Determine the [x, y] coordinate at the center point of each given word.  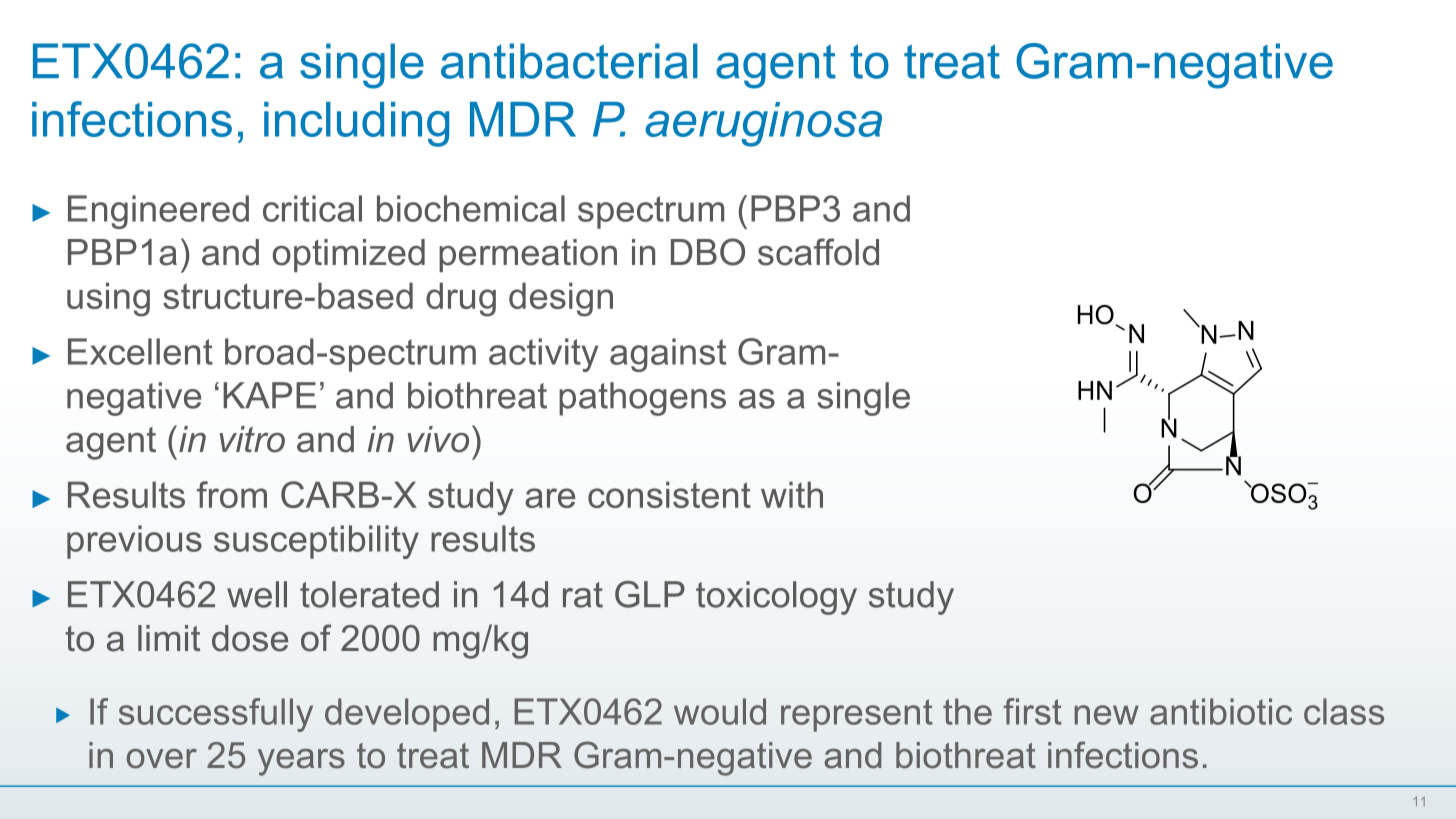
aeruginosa [763, 124]
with [792, 494]
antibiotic [1221, 711]
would [720, 711]
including [356, 124]
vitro [252, 439]
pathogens [642, 399]
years [301, 762]
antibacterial [569, 61]
